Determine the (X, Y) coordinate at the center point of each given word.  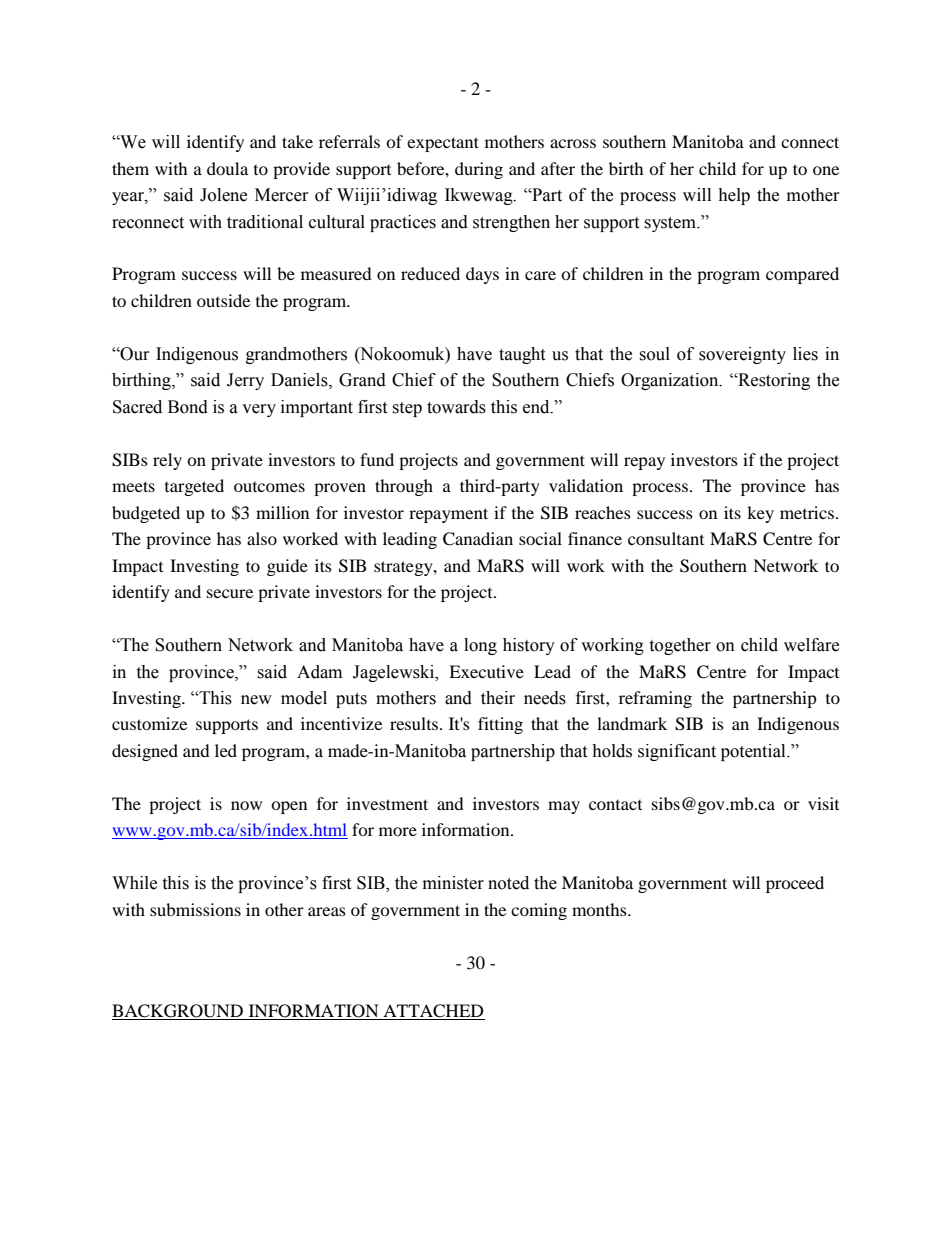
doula (227, 168)
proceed (795, 884)
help (734, 196)
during (479, 170)
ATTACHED (433, 1012)
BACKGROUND (178, 1012)
